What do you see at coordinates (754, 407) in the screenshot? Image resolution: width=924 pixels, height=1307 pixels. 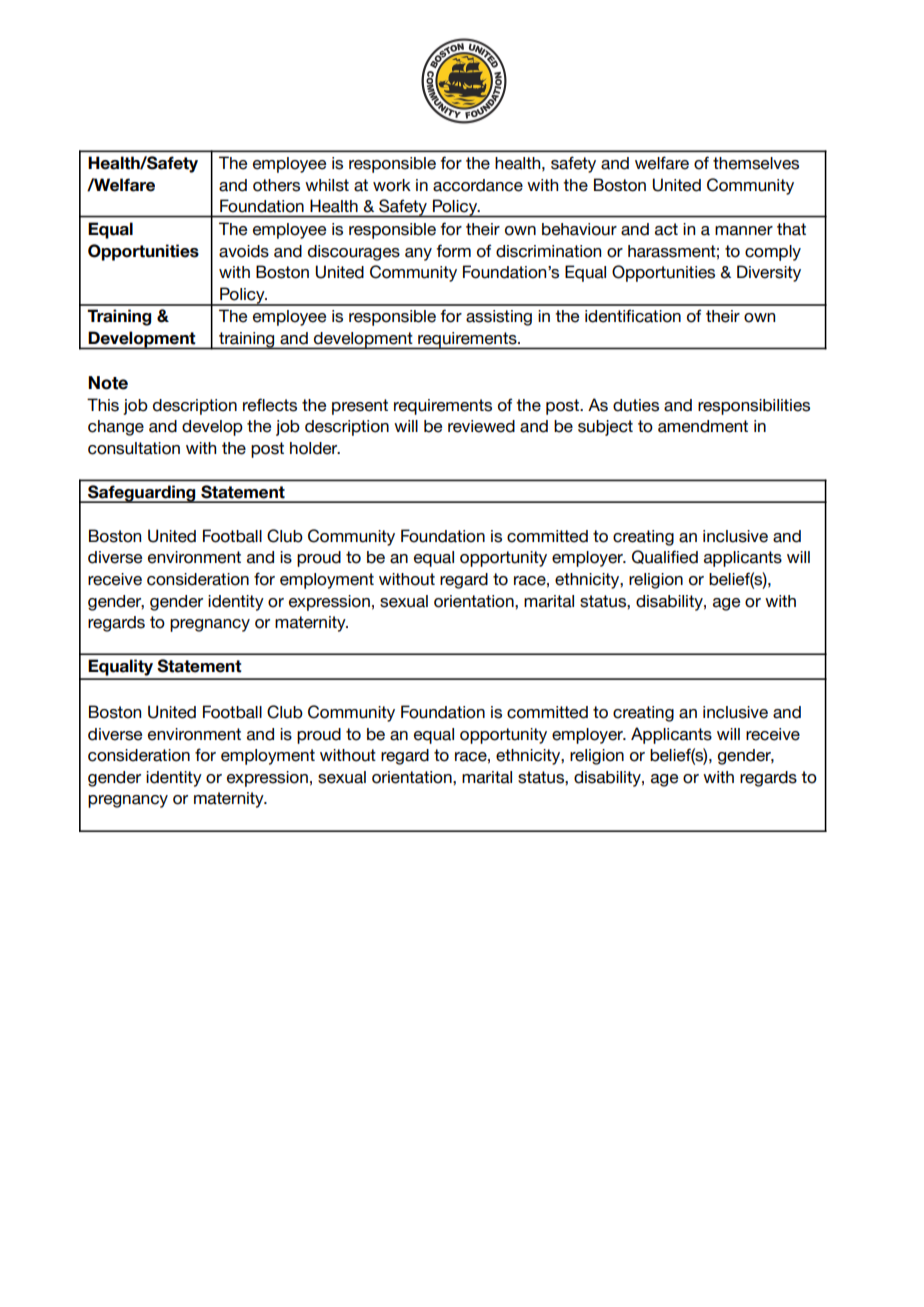 I see `responsibilities` at bounding box center [754, 407].
